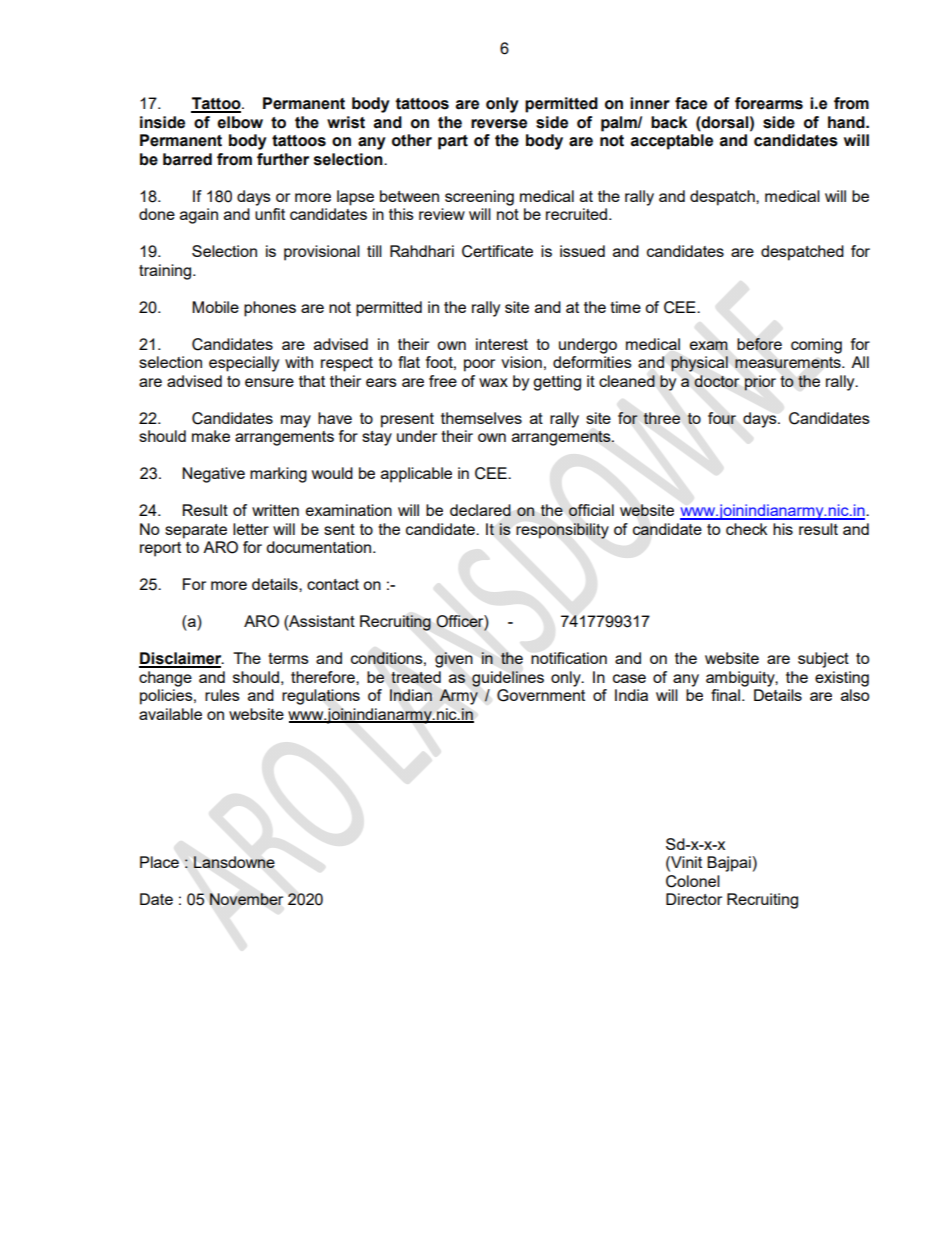 The height and width of the document is (1233, 952). Describe the element at coordinates (480, 510) in the document. I see `declared` at that location.
